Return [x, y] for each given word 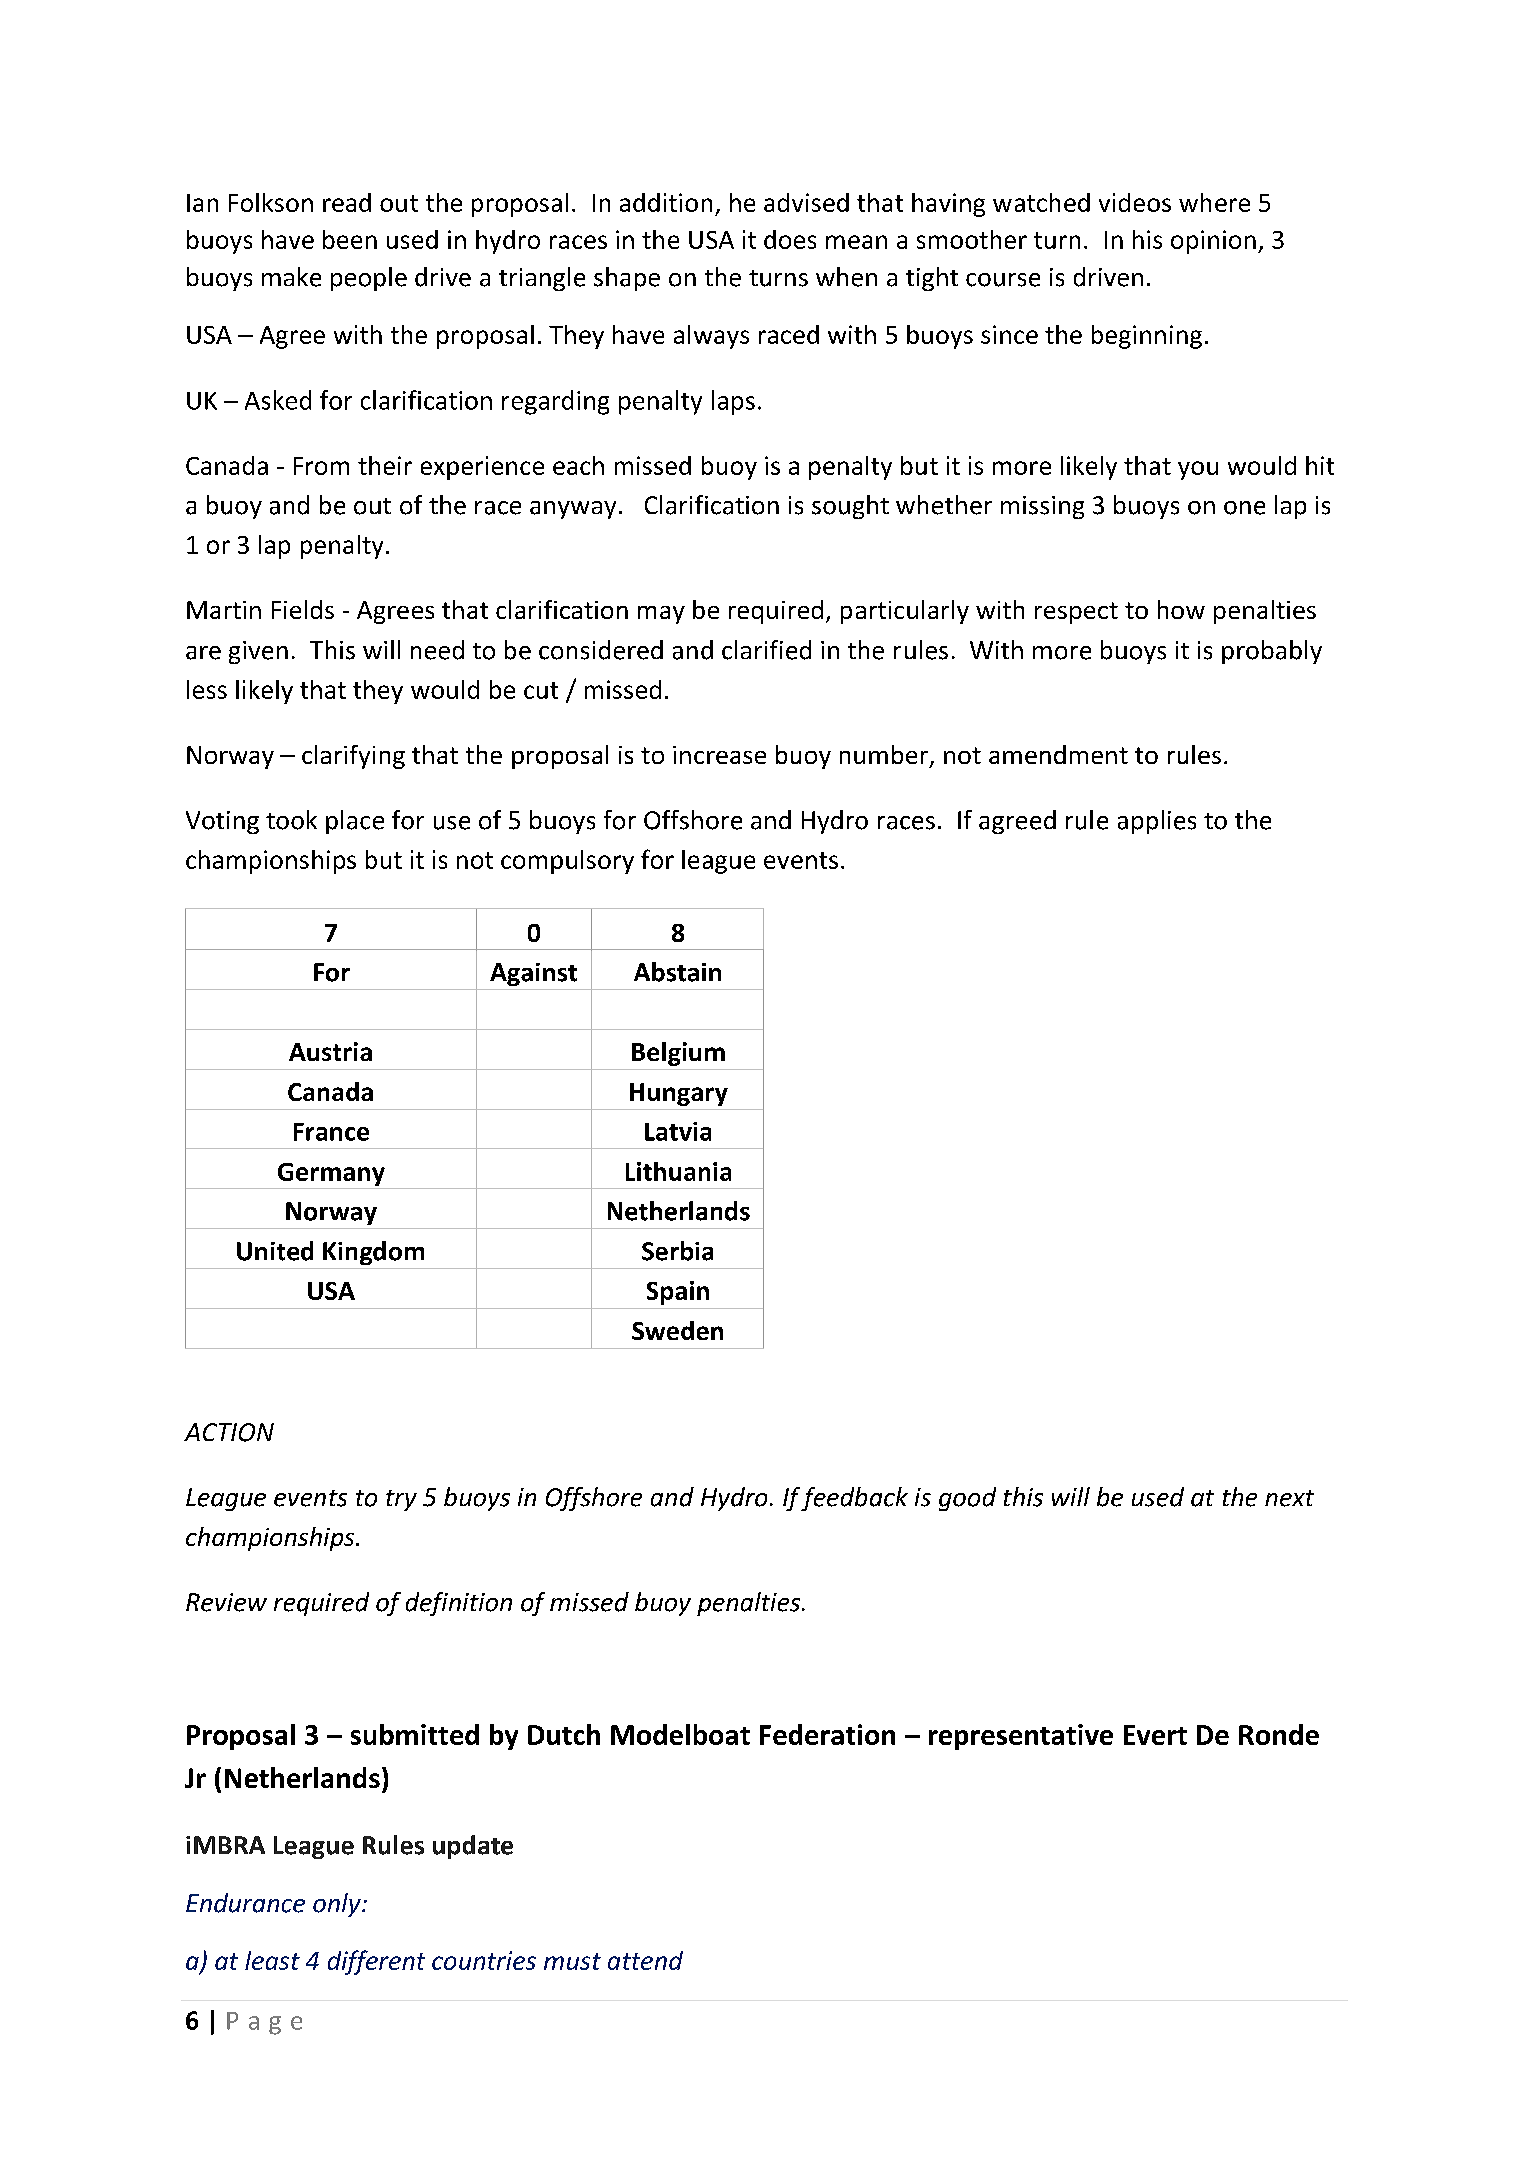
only [338, 1905]
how [1181, 609]
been [350, 239]
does [790, 239]
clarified [766, 650]
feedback [854, 1499]
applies [1157, 822]
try [401, 1500]
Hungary [679, 1094]
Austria [330, 1051]
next [1289, 1498]
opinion [1213, 242]
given [258, 652]
